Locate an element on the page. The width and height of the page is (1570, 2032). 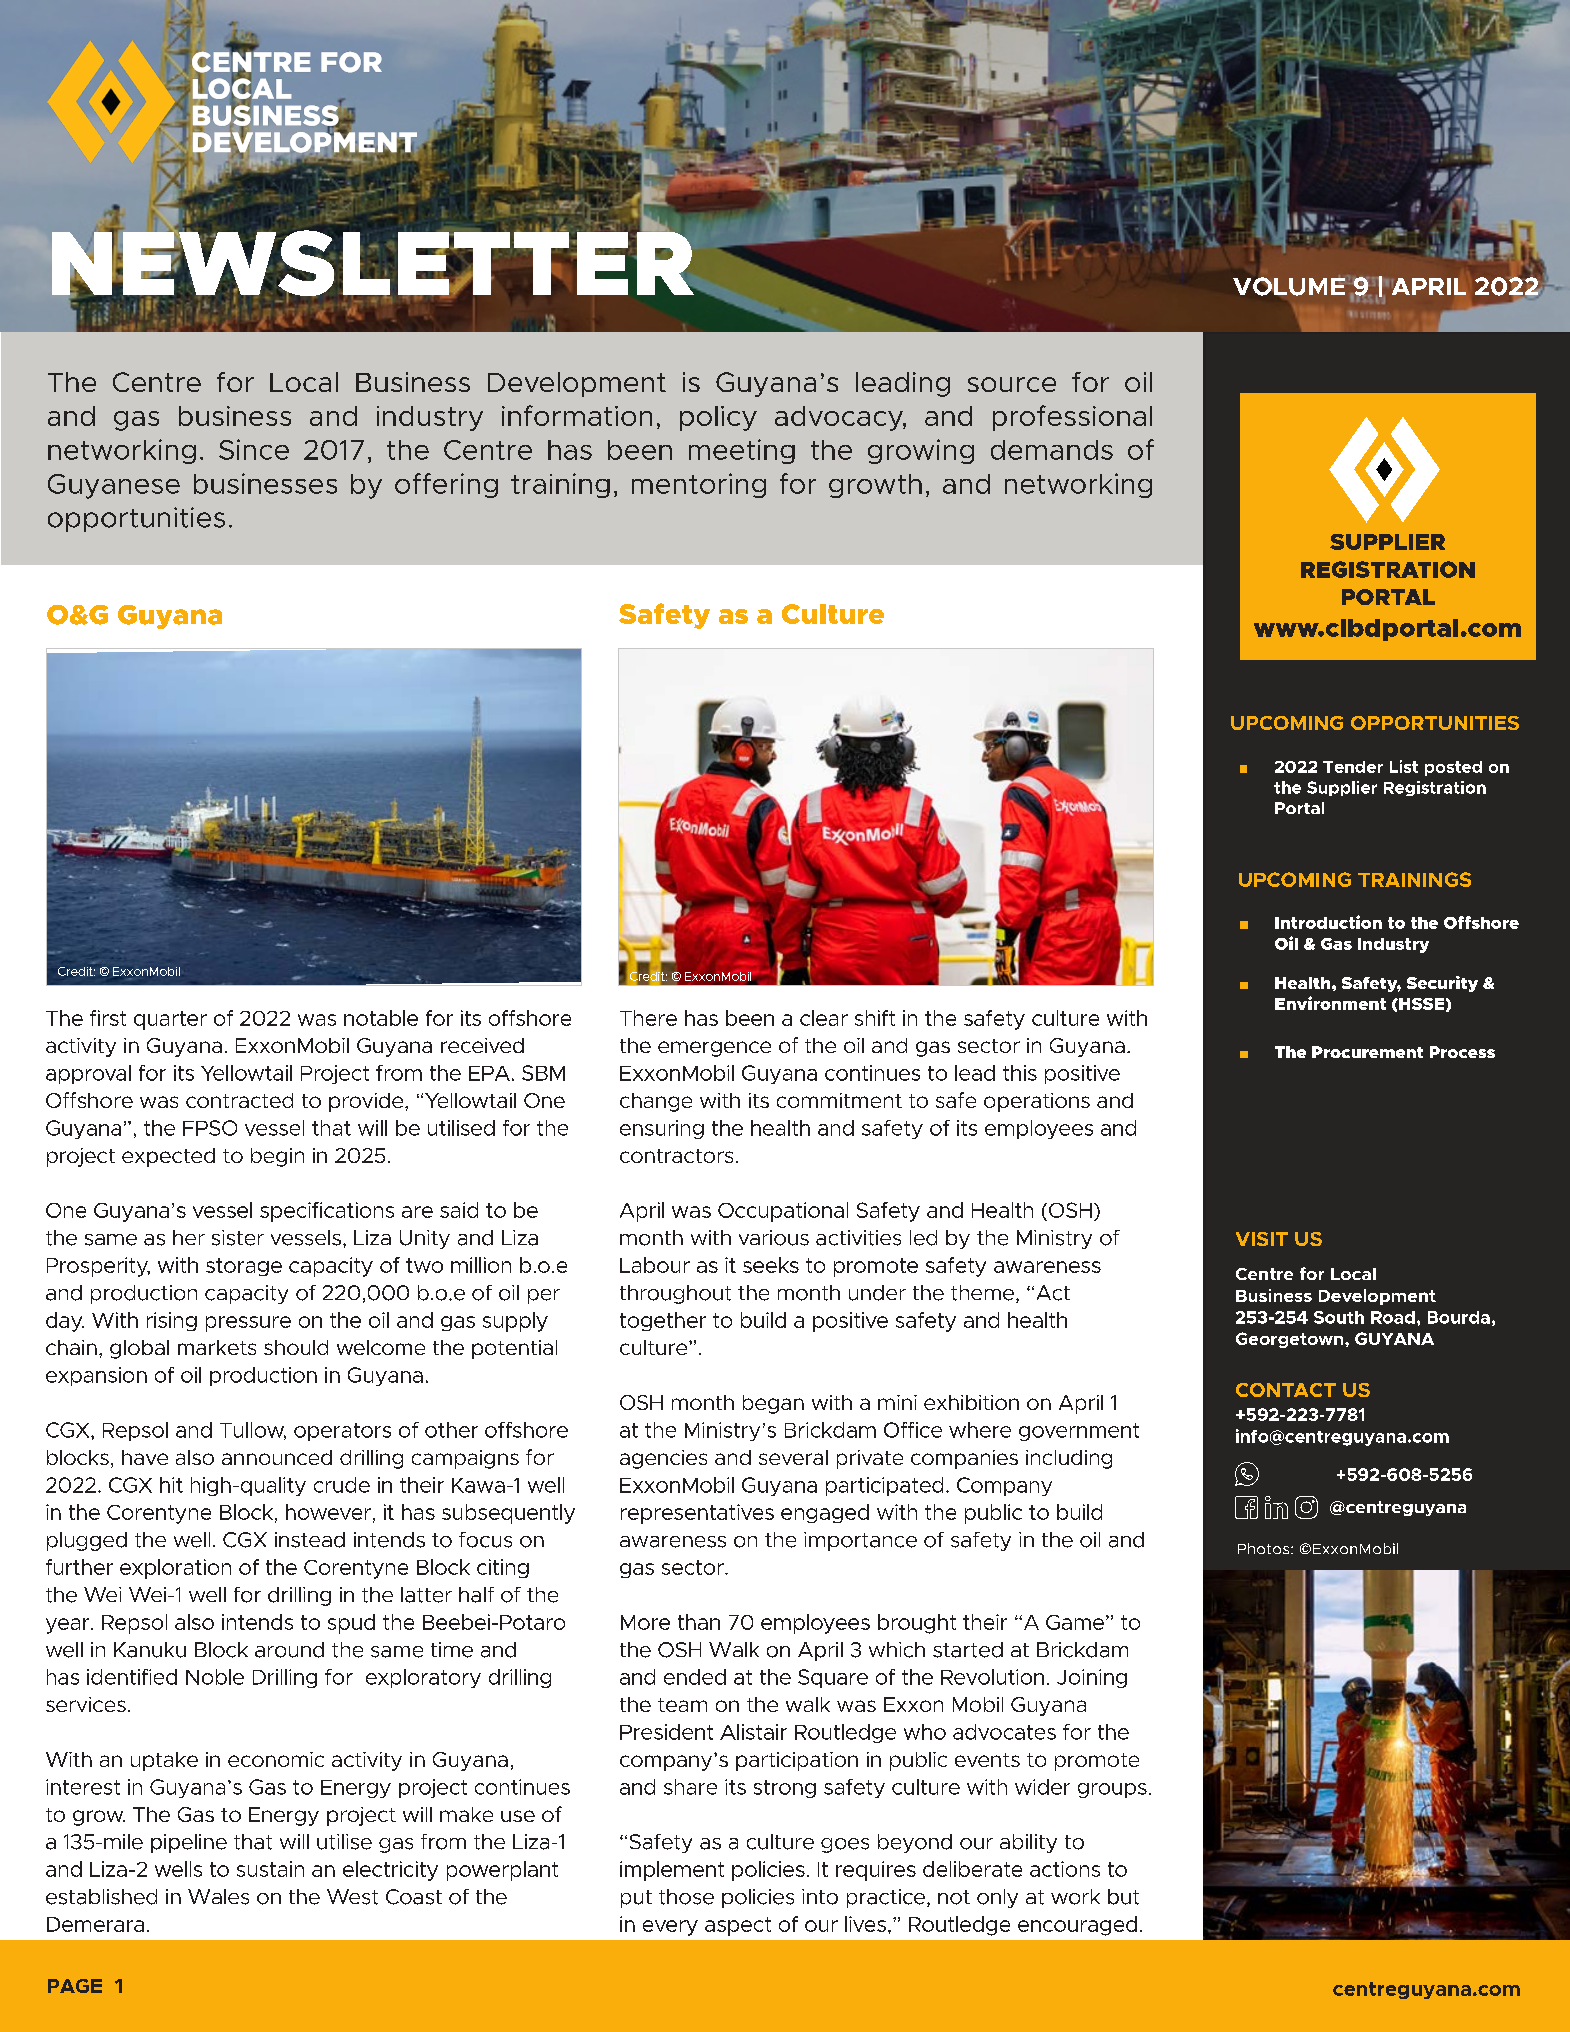
Wales is located at coordinates (218, 1897).
